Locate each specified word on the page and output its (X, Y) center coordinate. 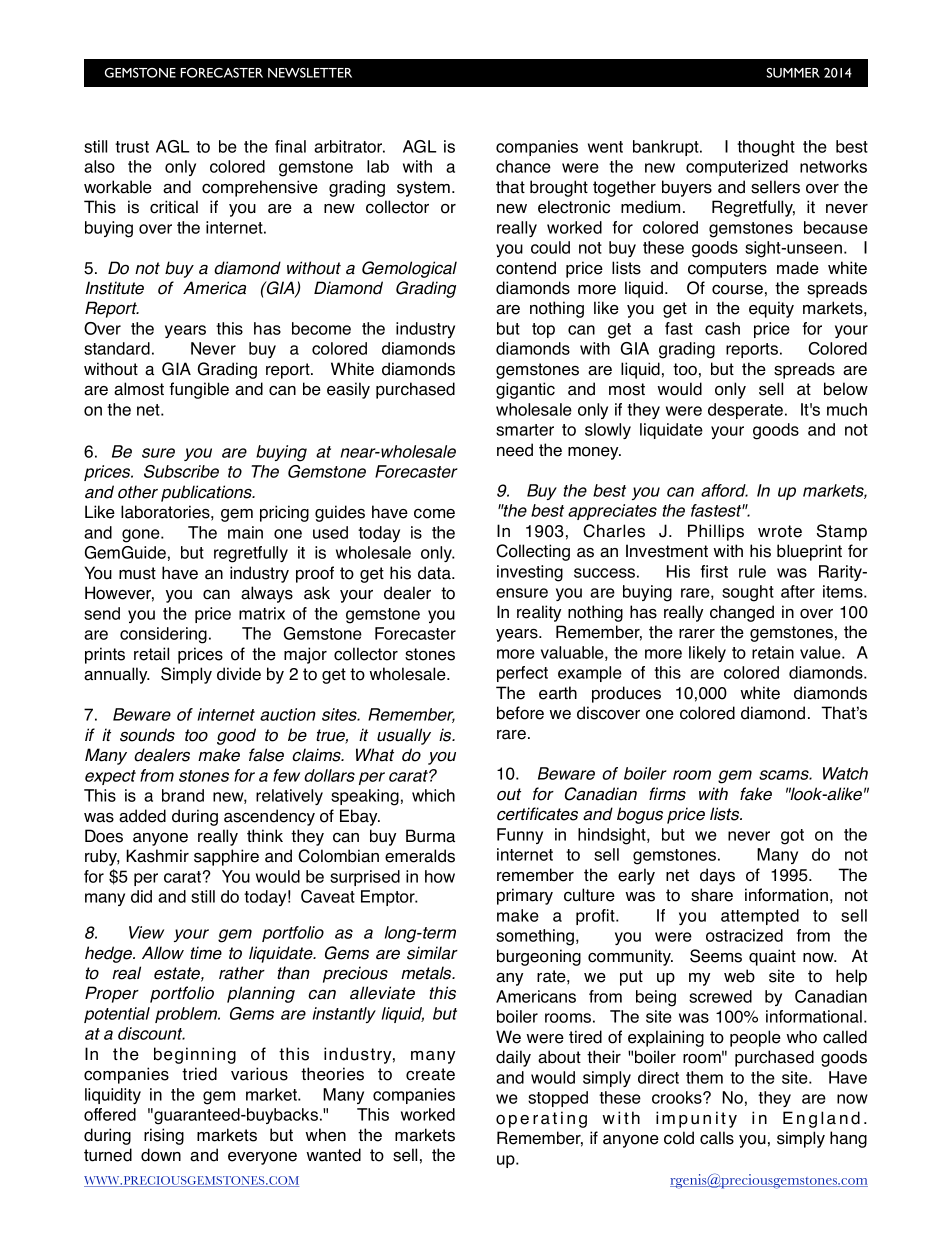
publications (208, 493)
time (206, 953)
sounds (147, 735)
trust (132, 147)
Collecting (533, 552)
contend (526, 268)
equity (771, 309)
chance (523, 166)
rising (164, 1136)
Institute (114, 288)
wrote (780, 531)
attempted (760, 917)
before (520, 713)
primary (525, 896)
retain (773, 652)
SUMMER (793, 73)
